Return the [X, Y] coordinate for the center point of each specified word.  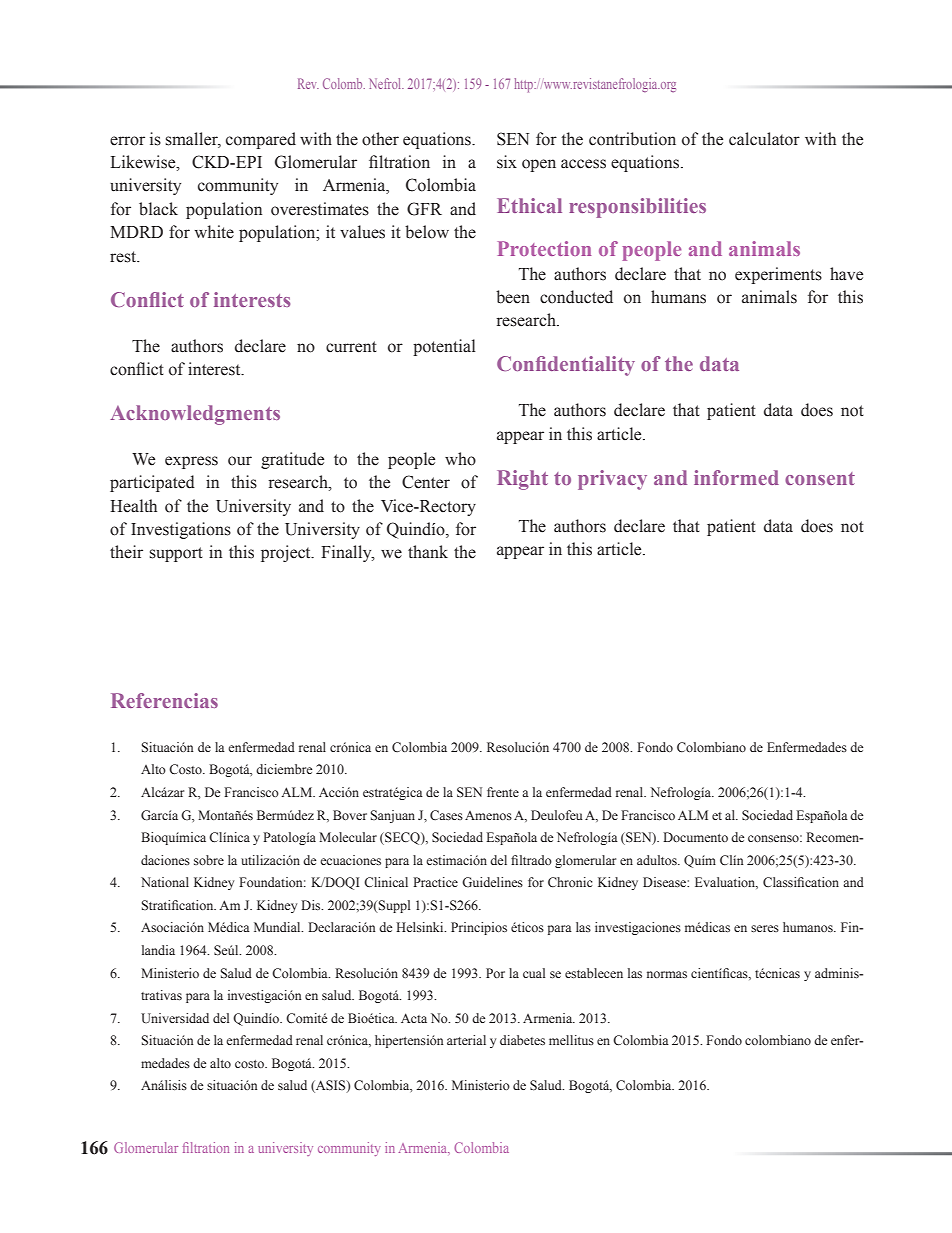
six [507, 162]
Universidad [175, 1018]
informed [736, 477]
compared [261, 140]
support [176, 554]
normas [667, 974]
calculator [764, 139]
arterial [466, 1040]
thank [428, 552]
